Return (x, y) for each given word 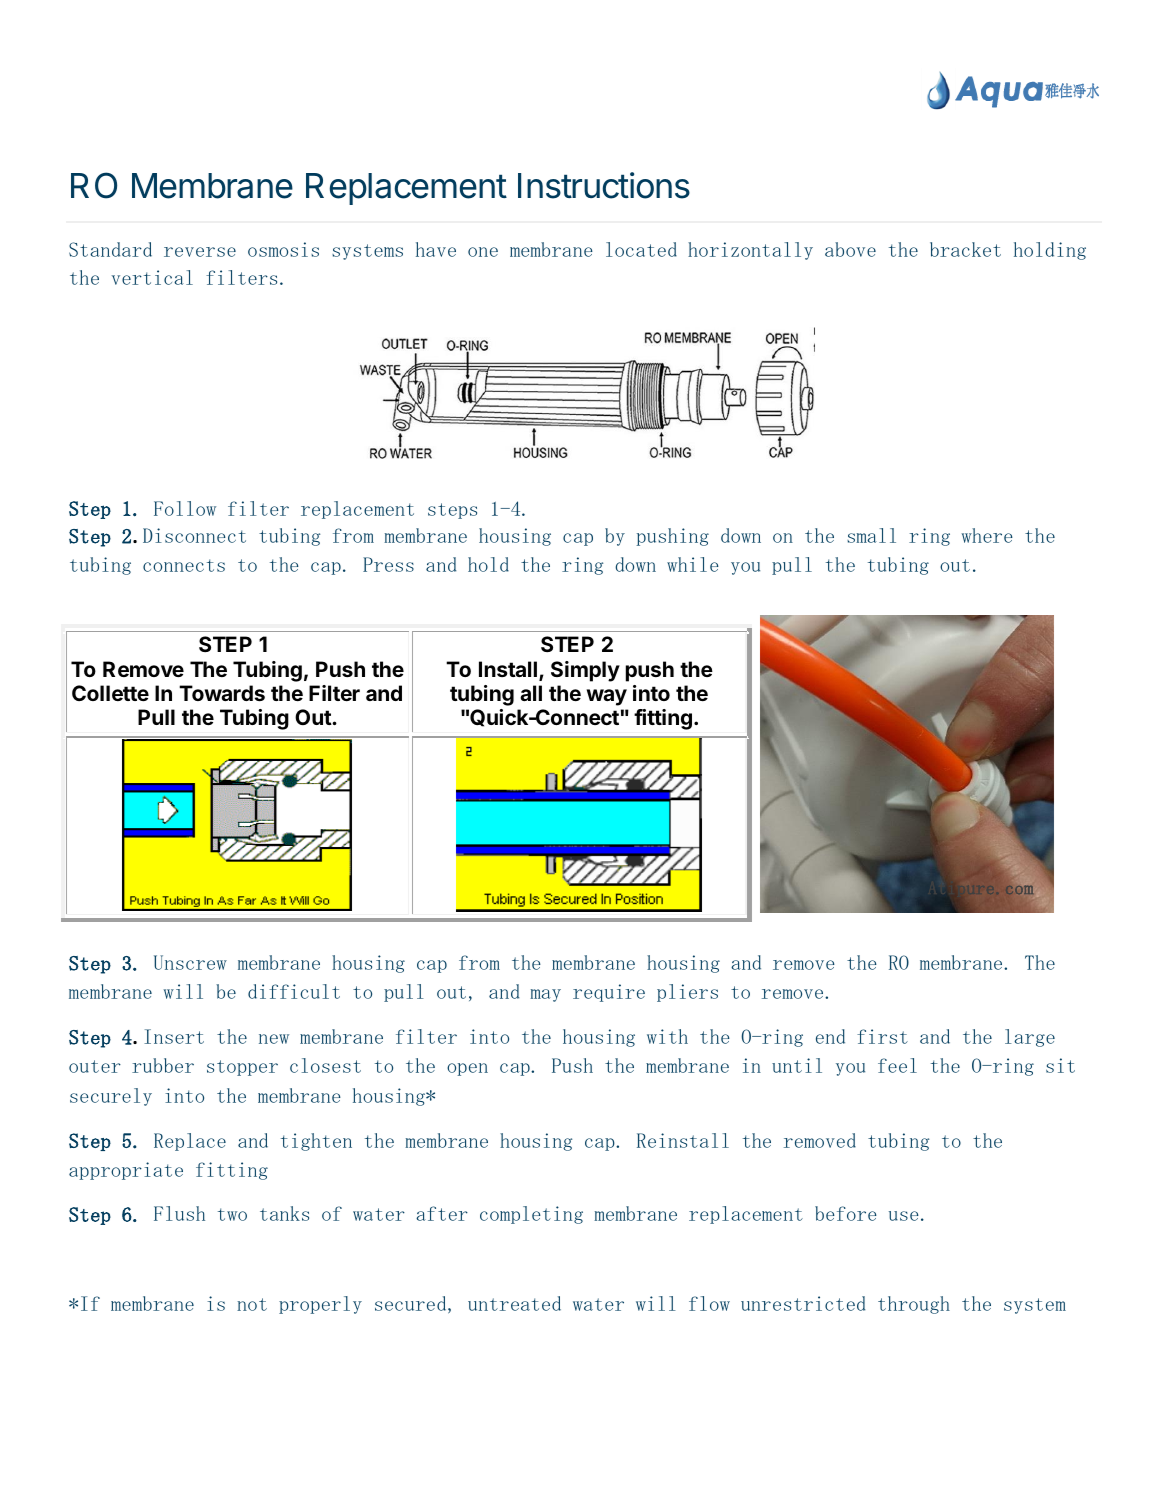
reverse (200, 252)
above (850, 249)
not (252, 1304)
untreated (514, 1303)
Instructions (604, 185)
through (914, 1305)
